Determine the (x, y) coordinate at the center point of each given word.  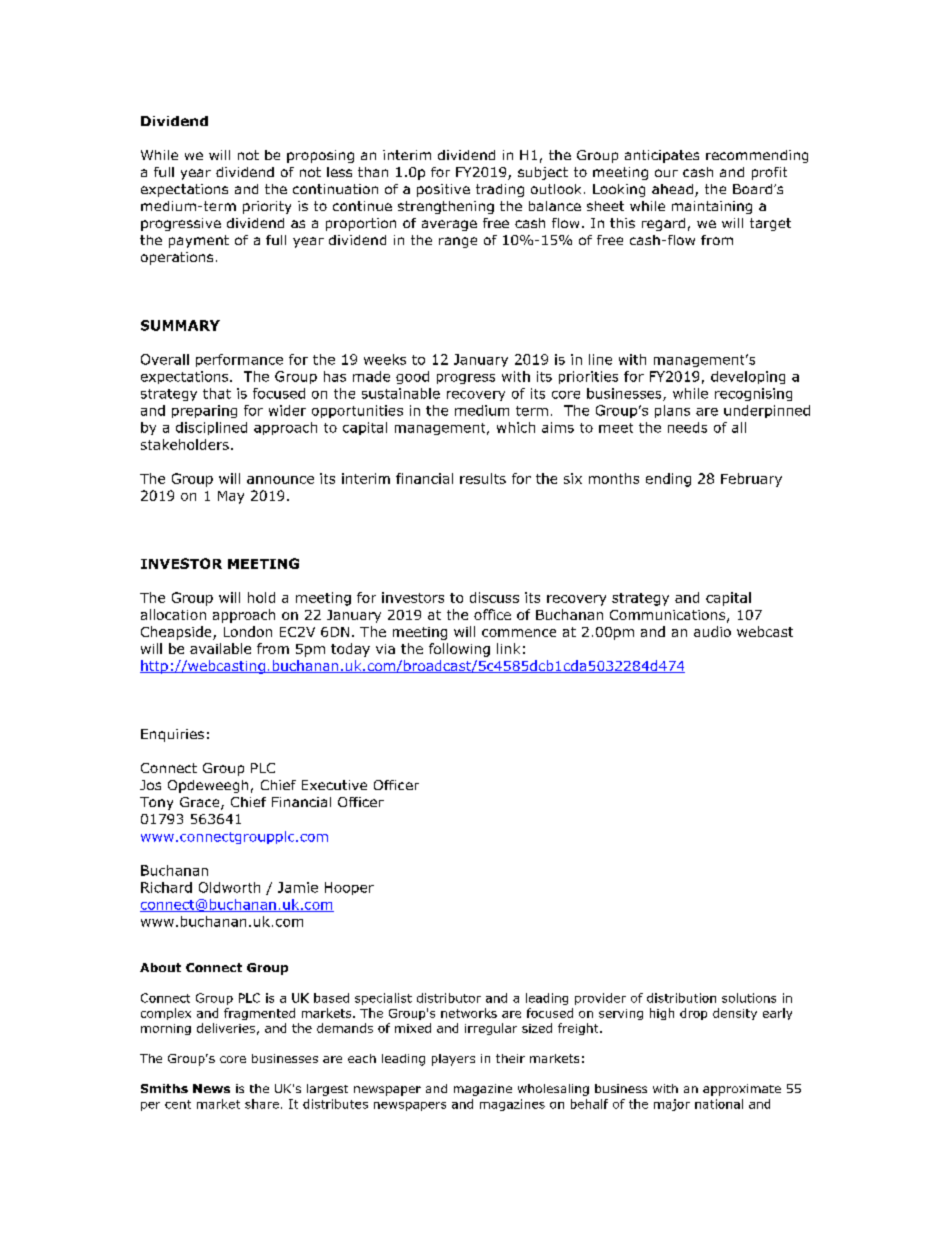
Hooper (349, 888)
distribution (681, 998)
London (248, 631)
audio (712, 631)
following (459, 650)
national (719, 1104)
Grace (201, 803)
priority (267, 207)
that (217, 393)
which (516, 427)
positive (443, 190)
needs (687, 427)
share (262, 1104)
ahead (672, 189)
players (453, 1060)
